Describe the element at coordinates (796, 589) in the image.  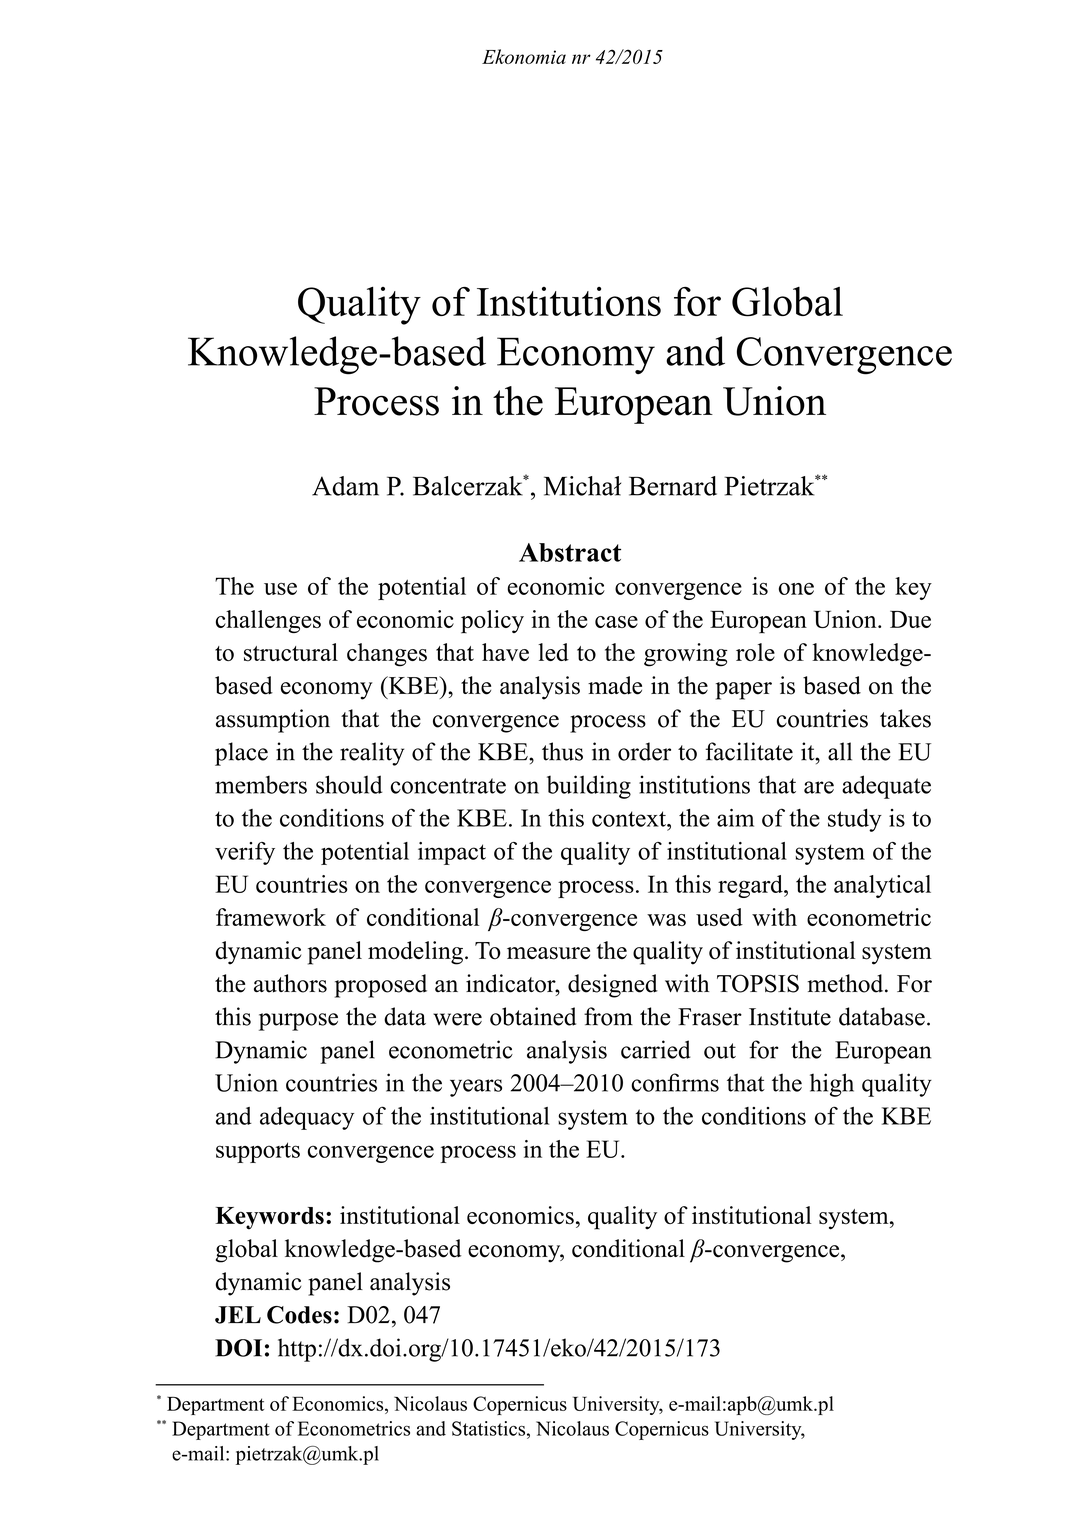
I see `one` at that location.
